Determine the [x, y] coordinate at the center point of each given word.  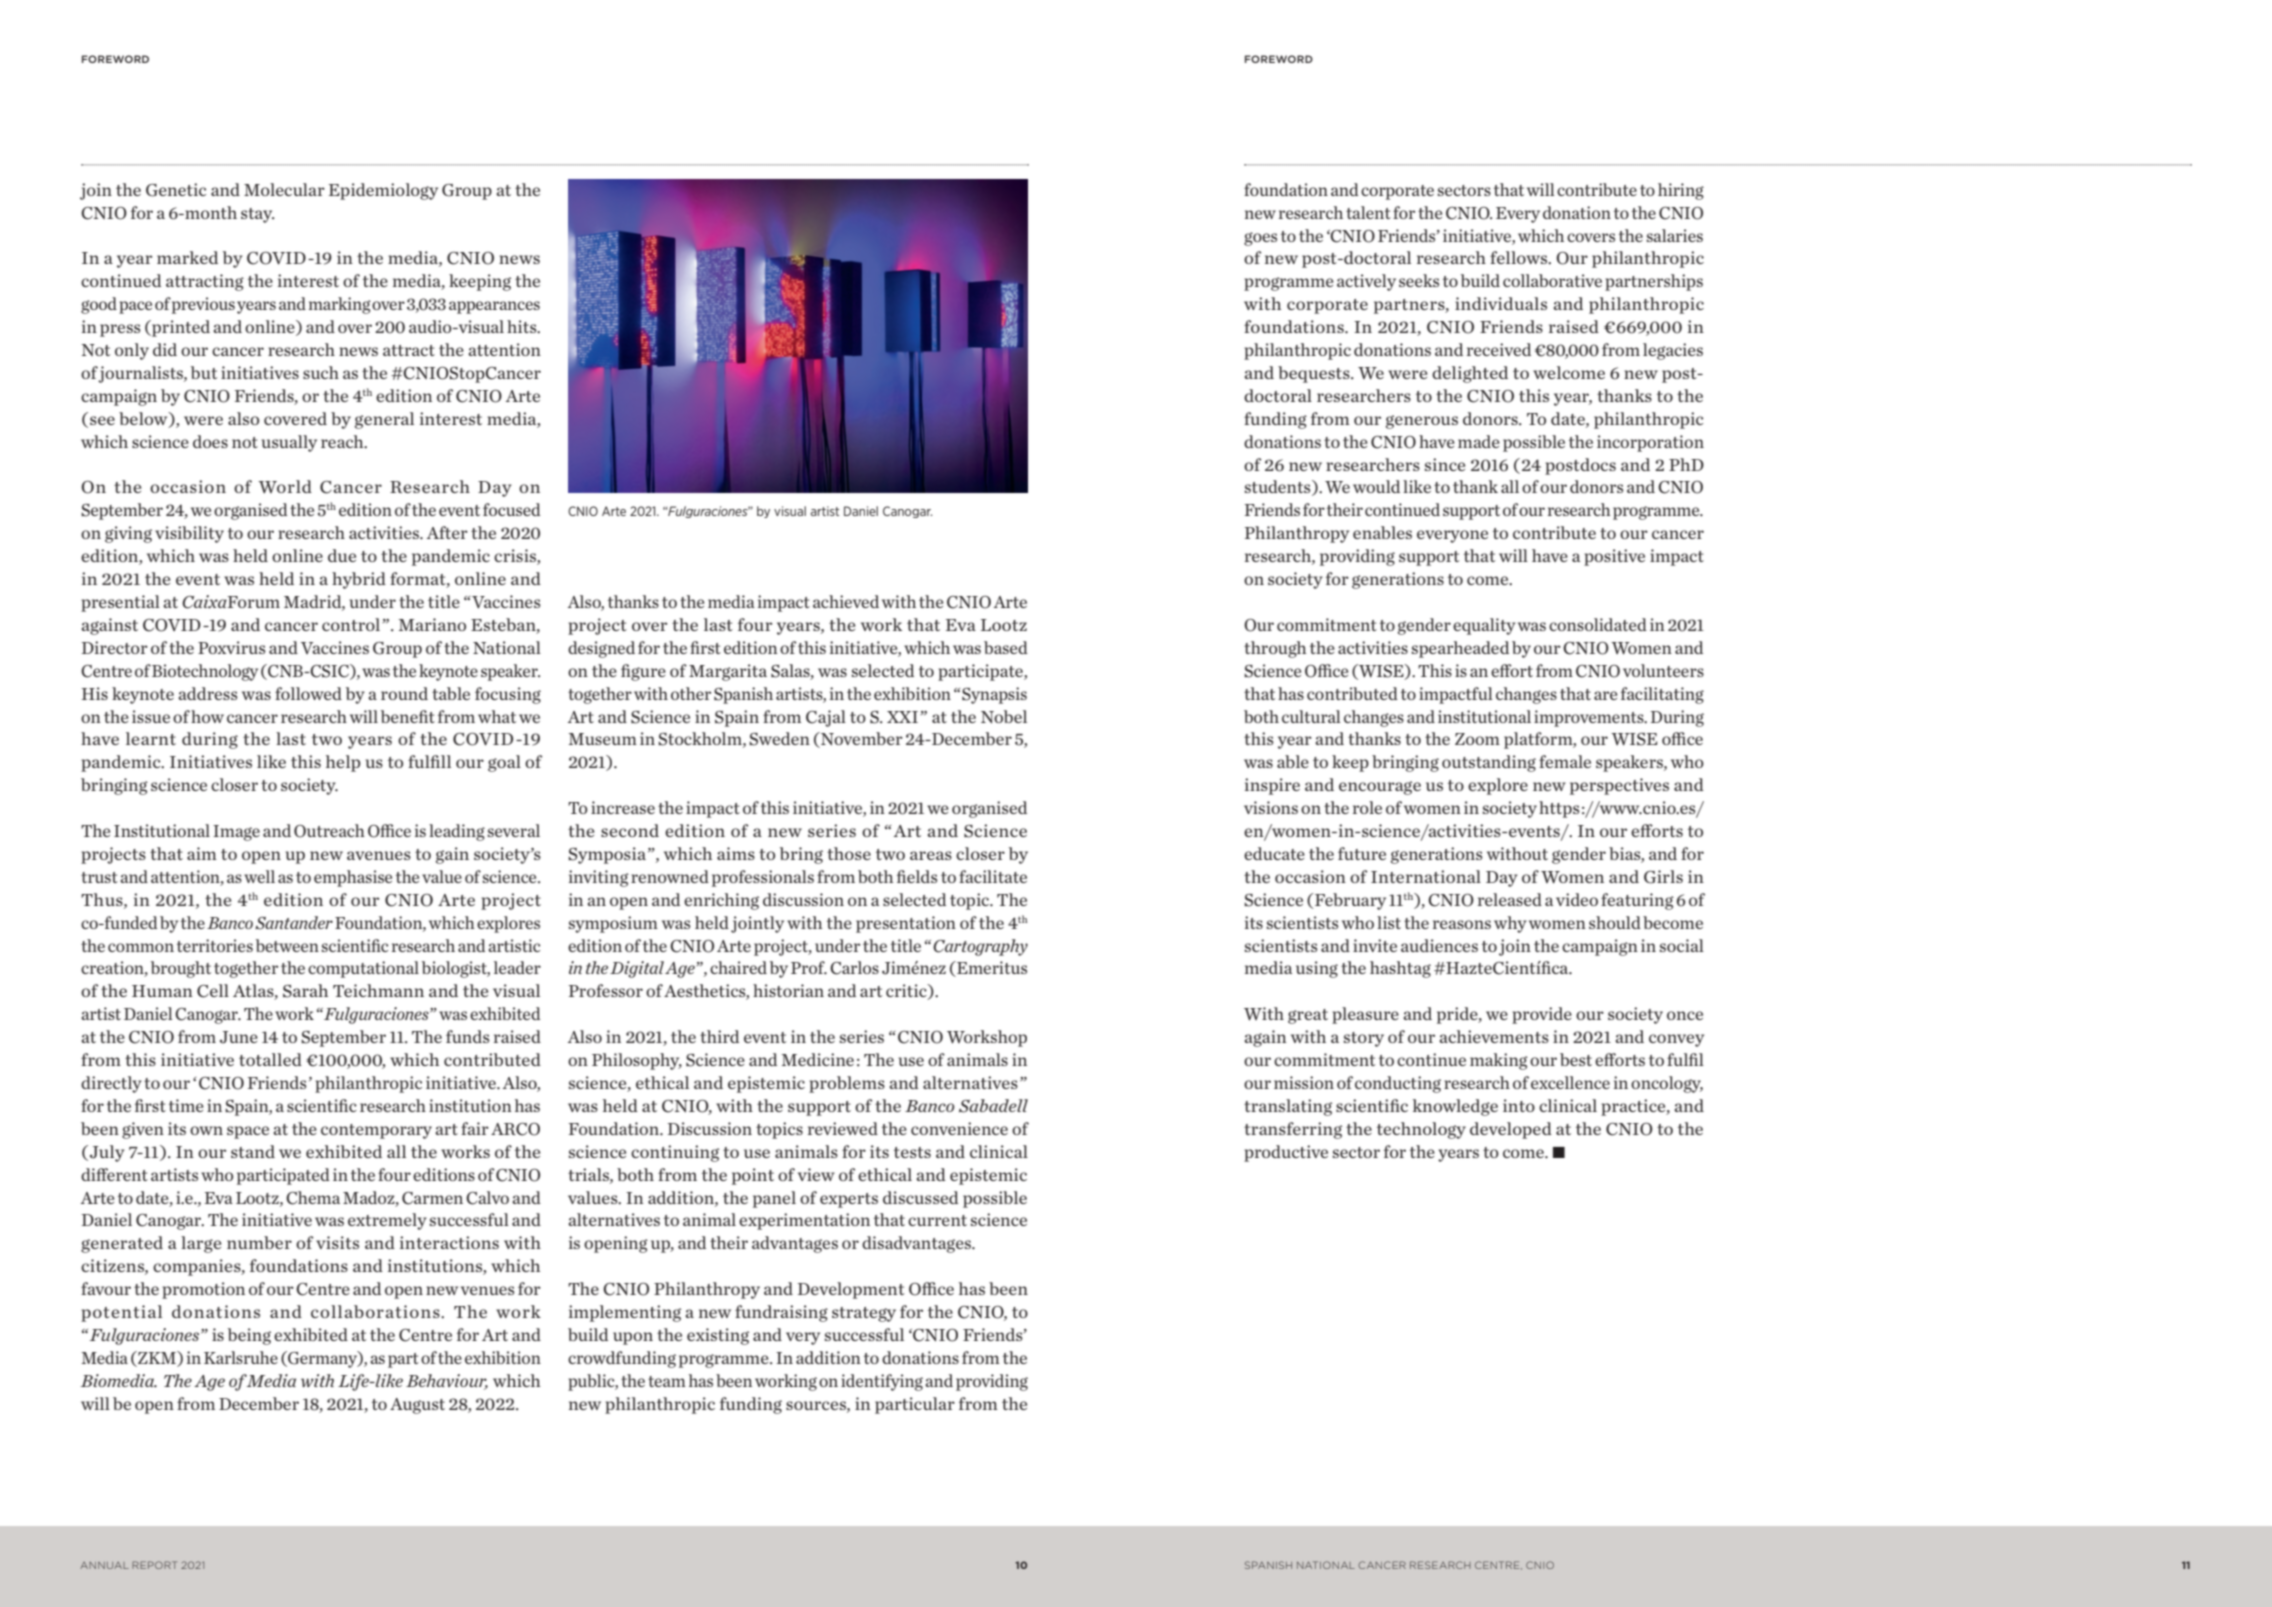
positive [1614, 557]
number [259, 1242]
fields [917, 876]
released [1510, 899]
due [342, 555]
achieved [846, 601]
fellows [1520, 257]
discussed [921, 1197]
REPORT [154, 1565]
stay [257, 215]
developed [1511, 1130]
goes [1260, 239]
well [259, 876]
